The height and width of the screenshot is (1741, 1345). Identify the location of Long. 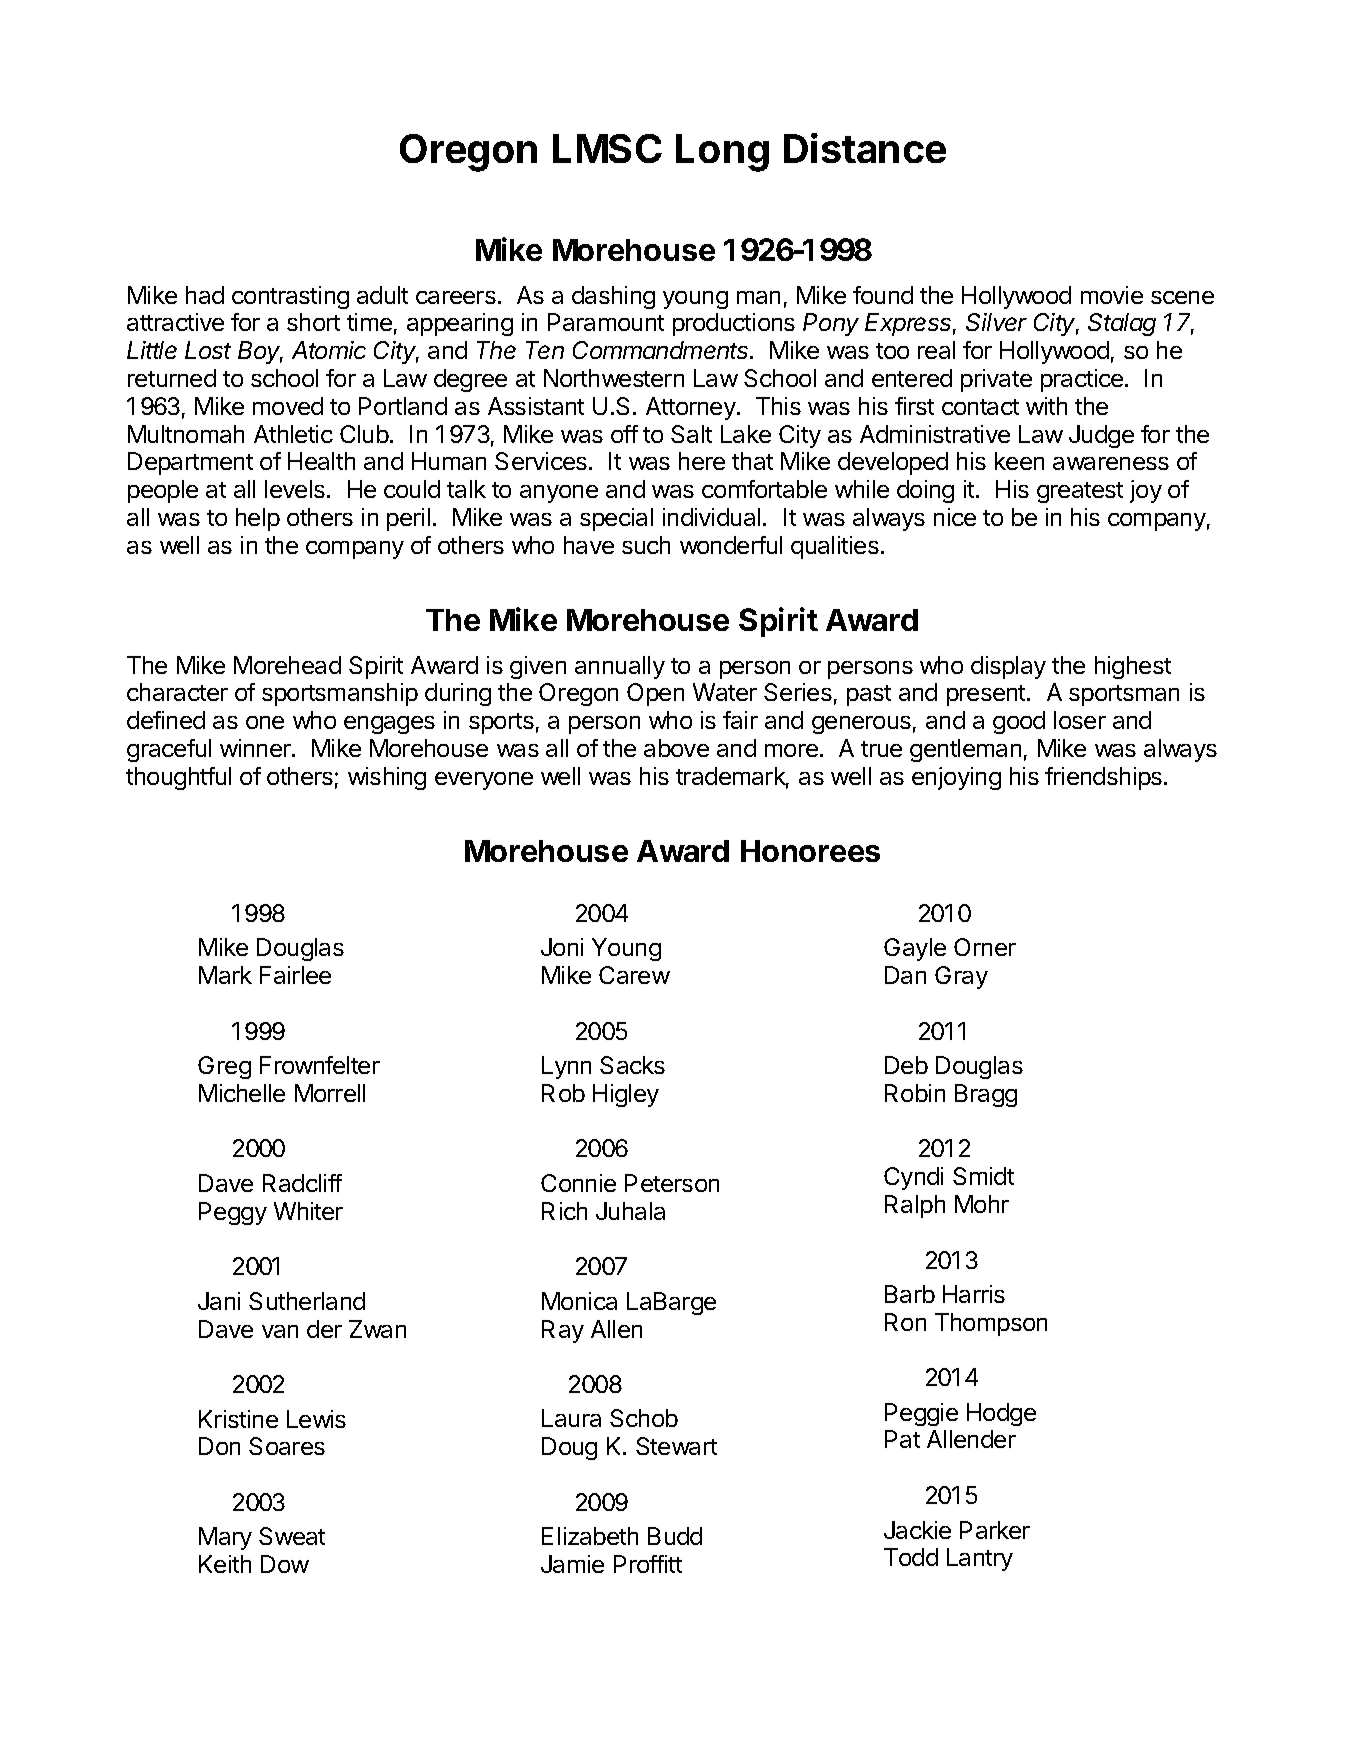
(722, 153).
